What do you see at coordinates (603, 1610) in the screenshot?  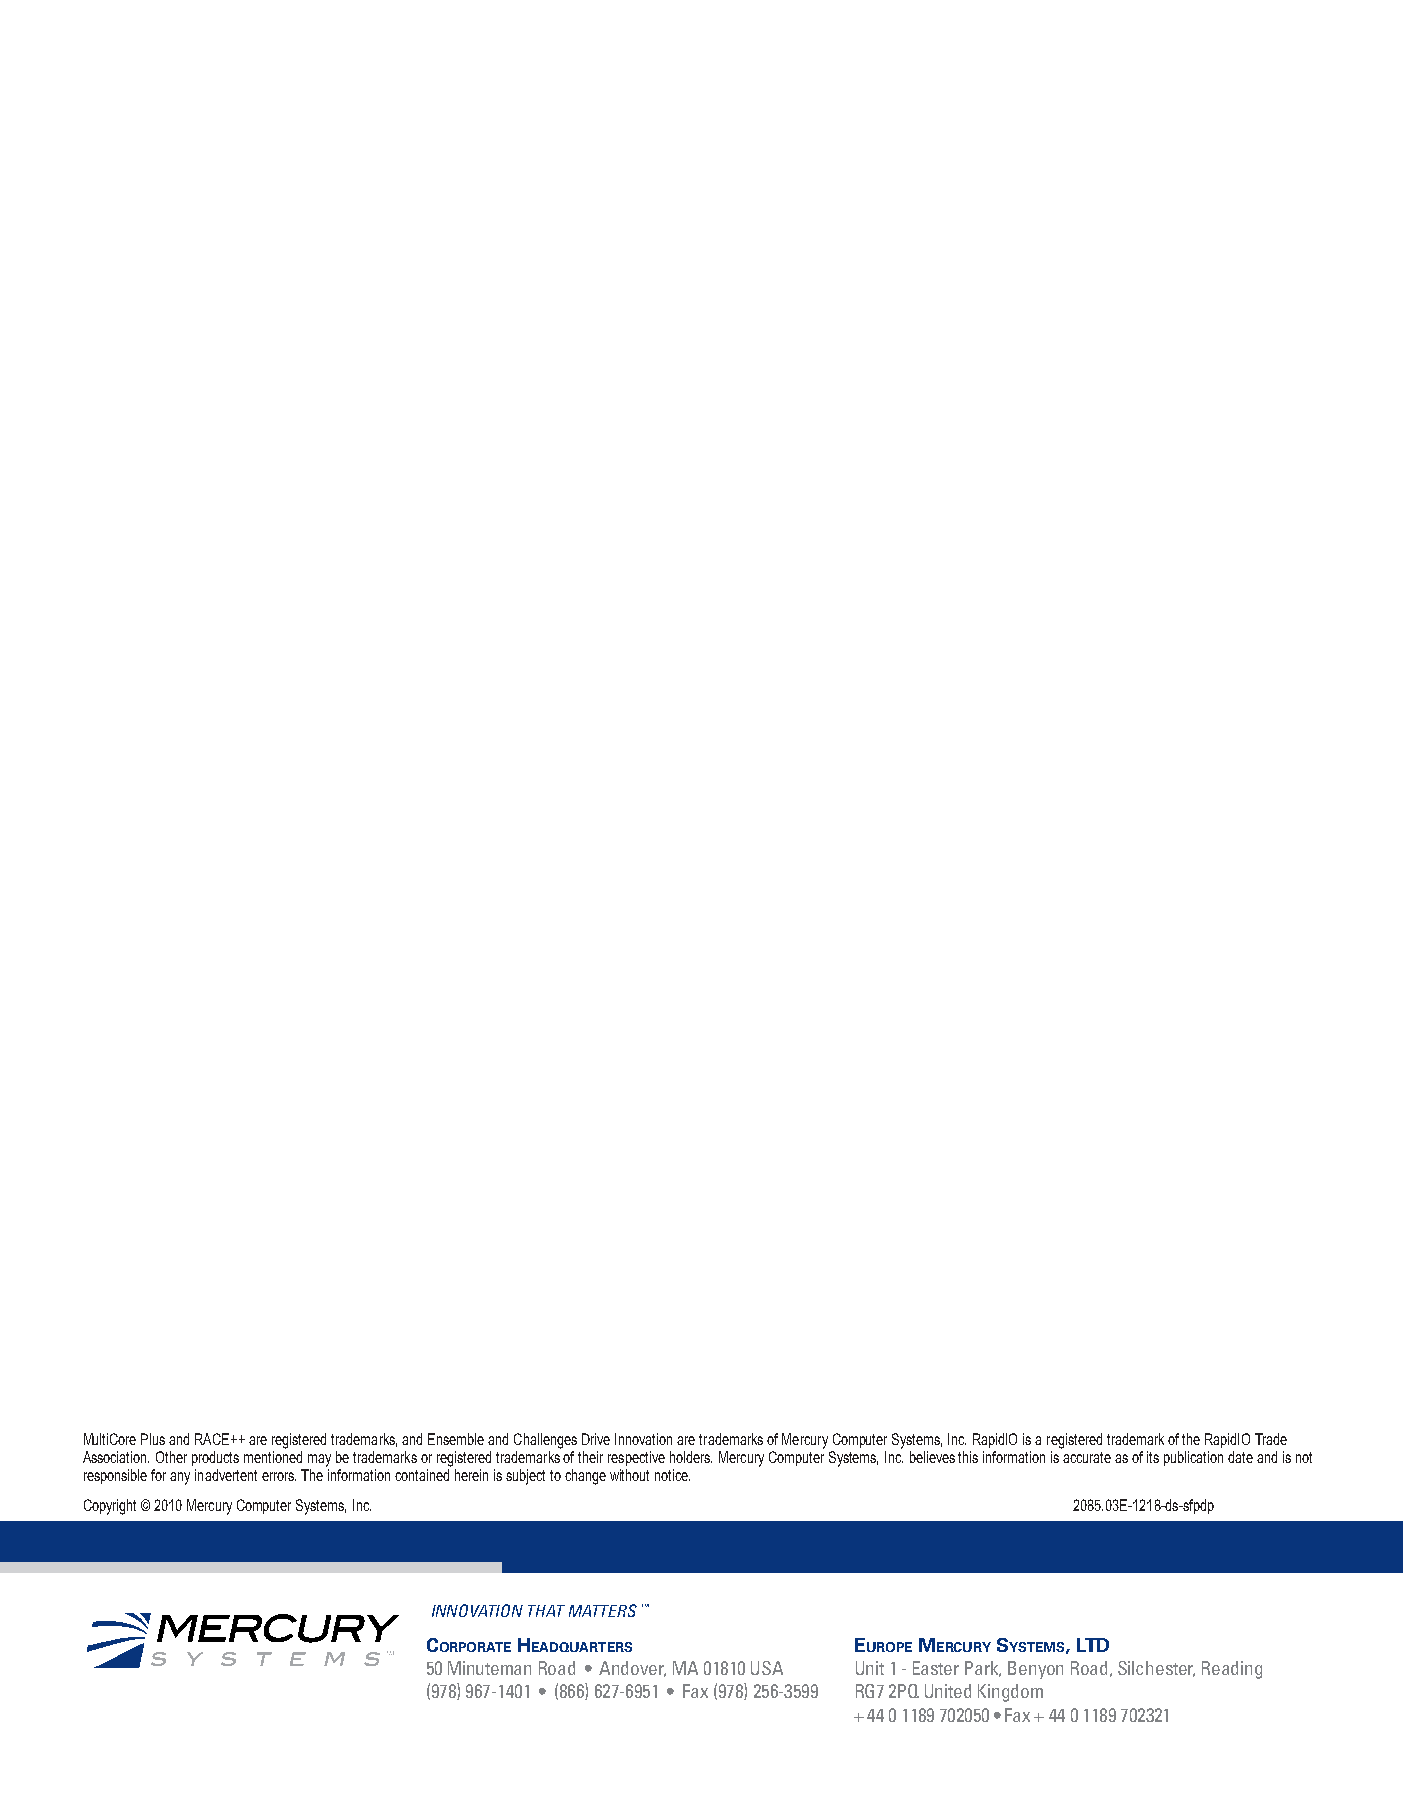 I see `MATTERS` at bounding box center [603, 1610].
